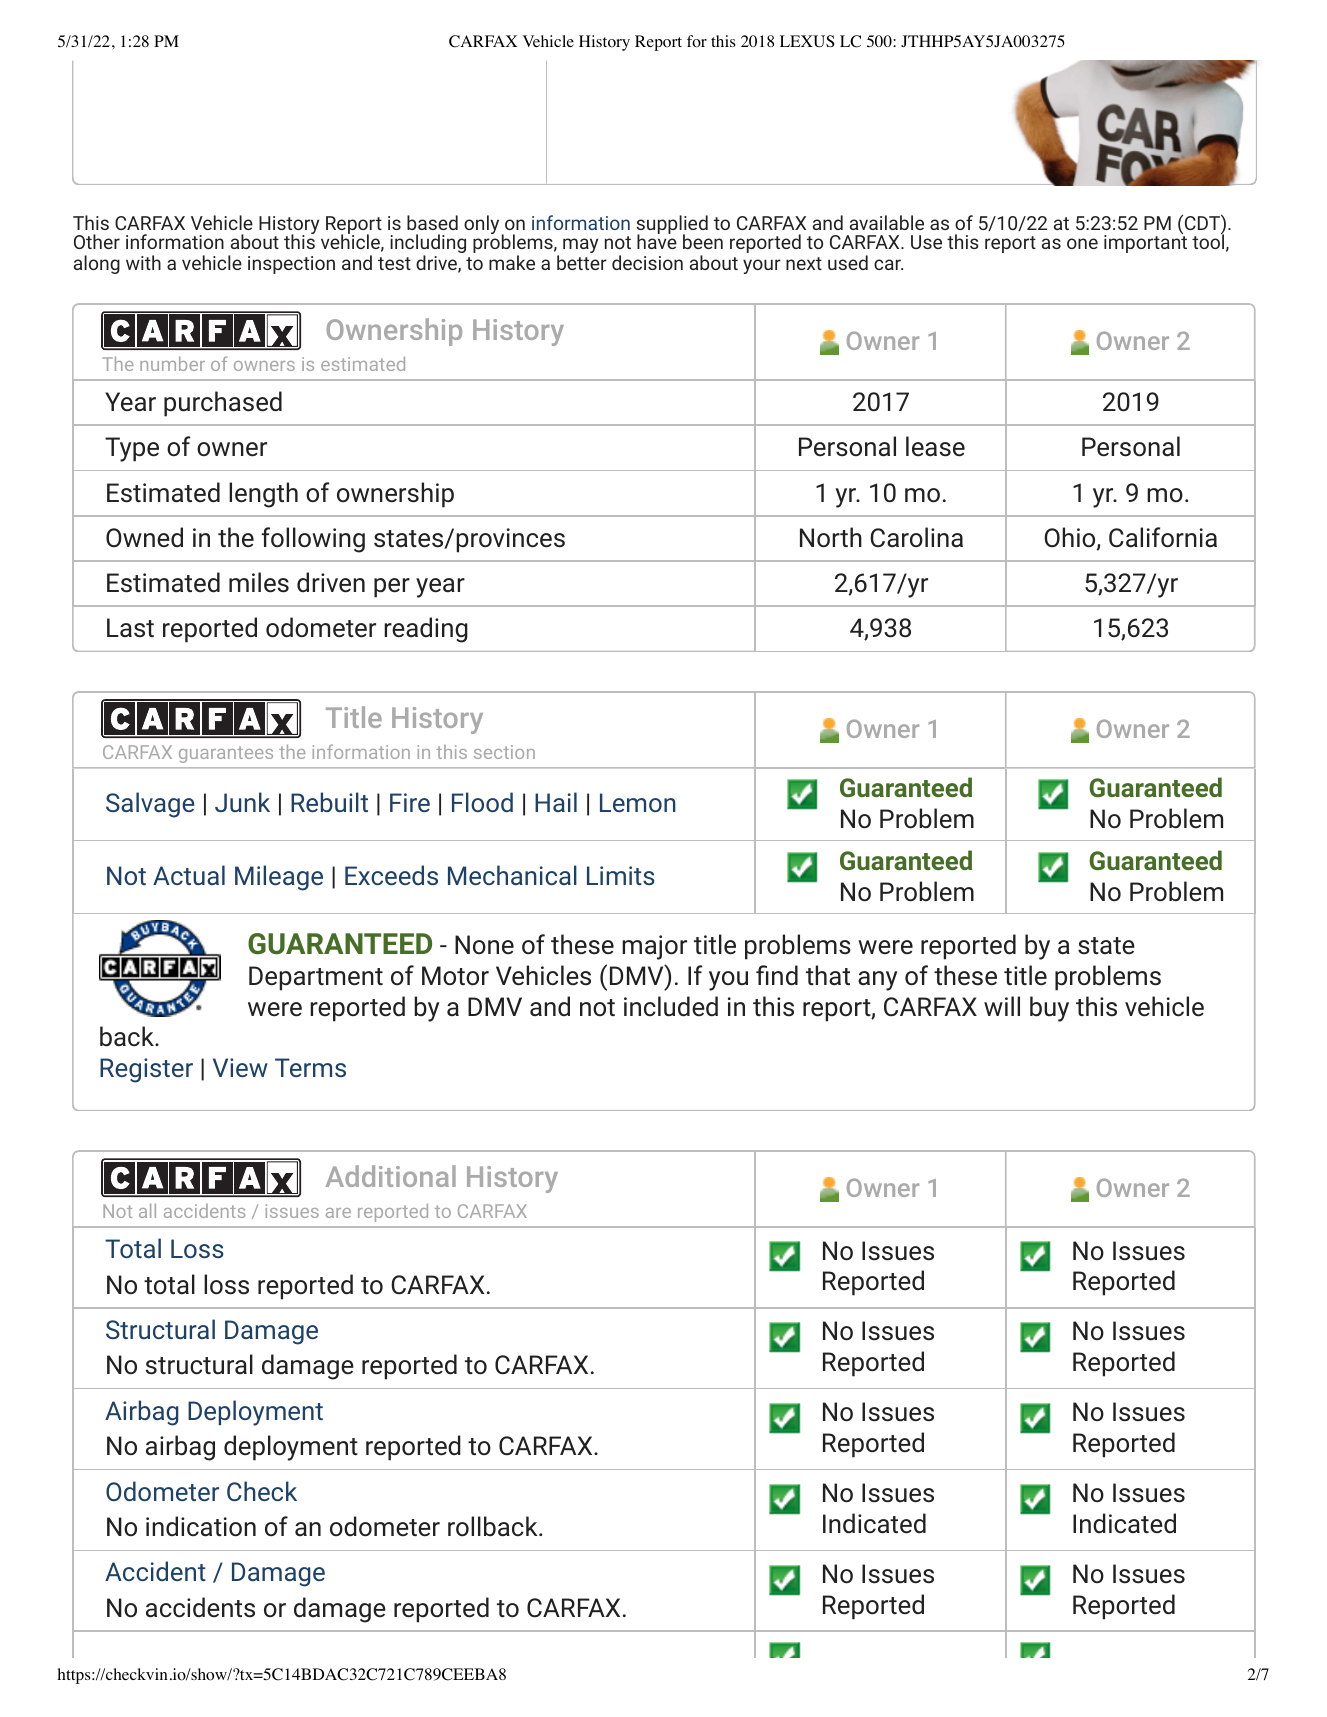 The width and height of the image is (1327, 1717). What do you see at coordinates (556, 802) in the image?
I see `Hail` at bounding box center [556, 802].
